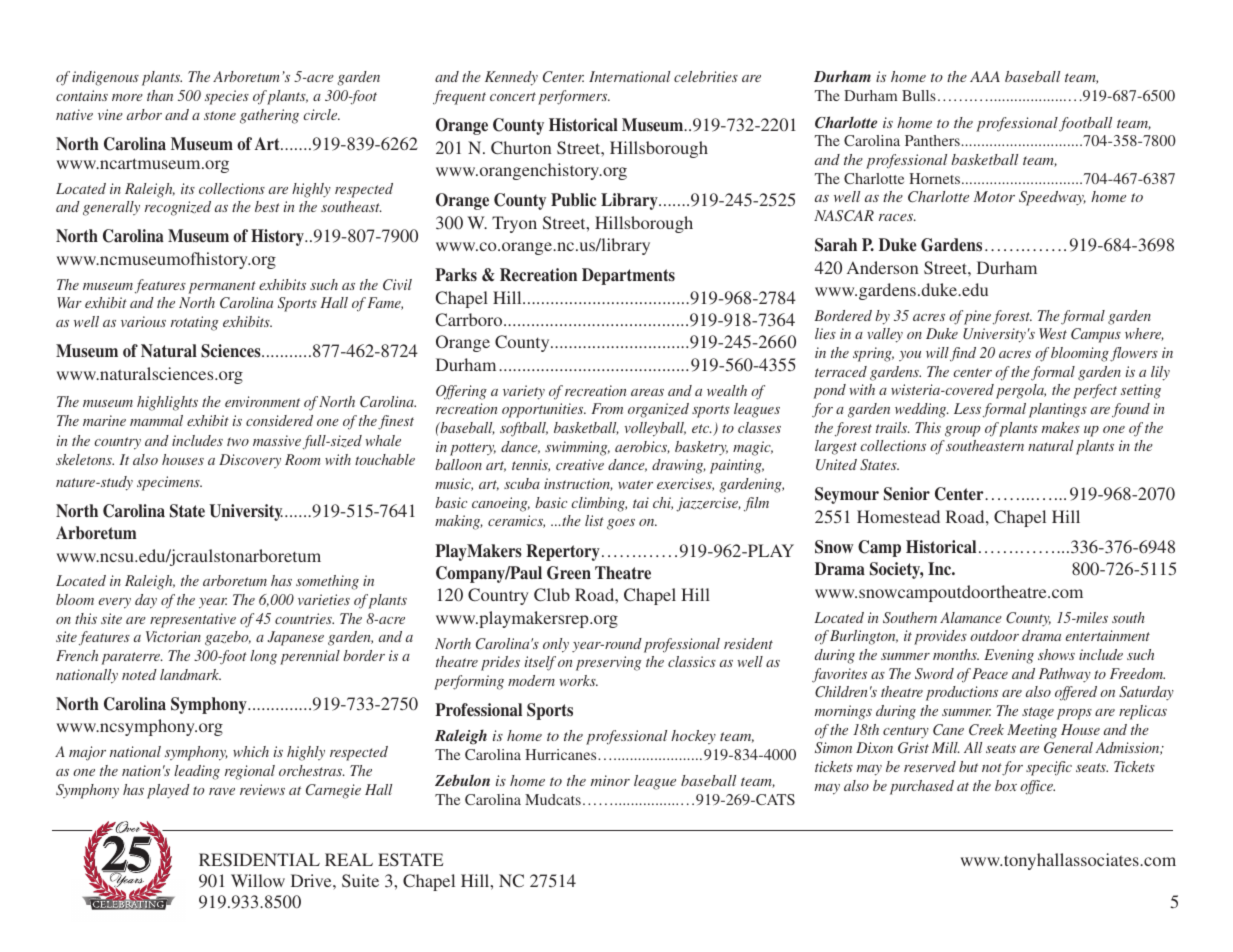  Describe the element at coordinates (169, 483) in the screenshot. I see `specimens` at that location.
